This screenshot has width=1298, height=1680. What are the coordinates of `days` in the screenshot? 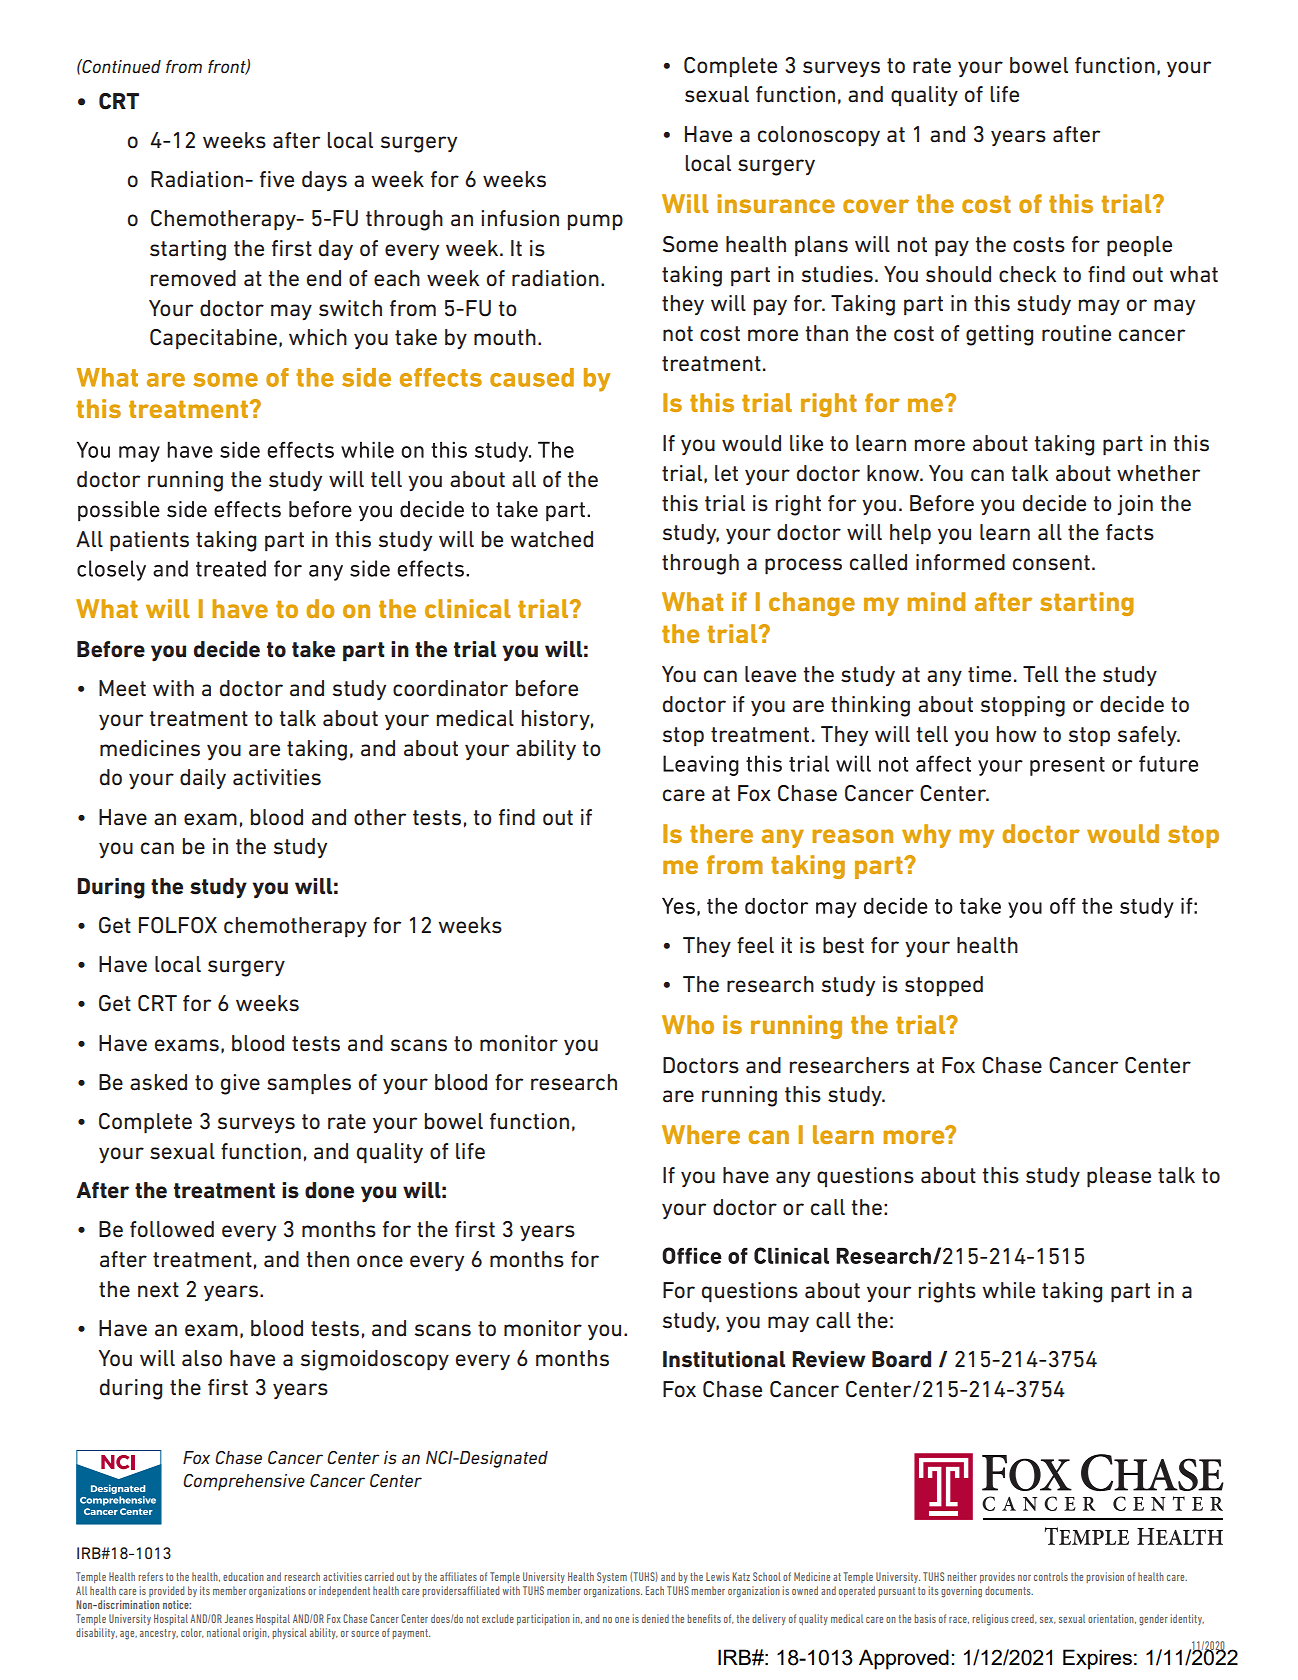 It's located at (324, 181).
